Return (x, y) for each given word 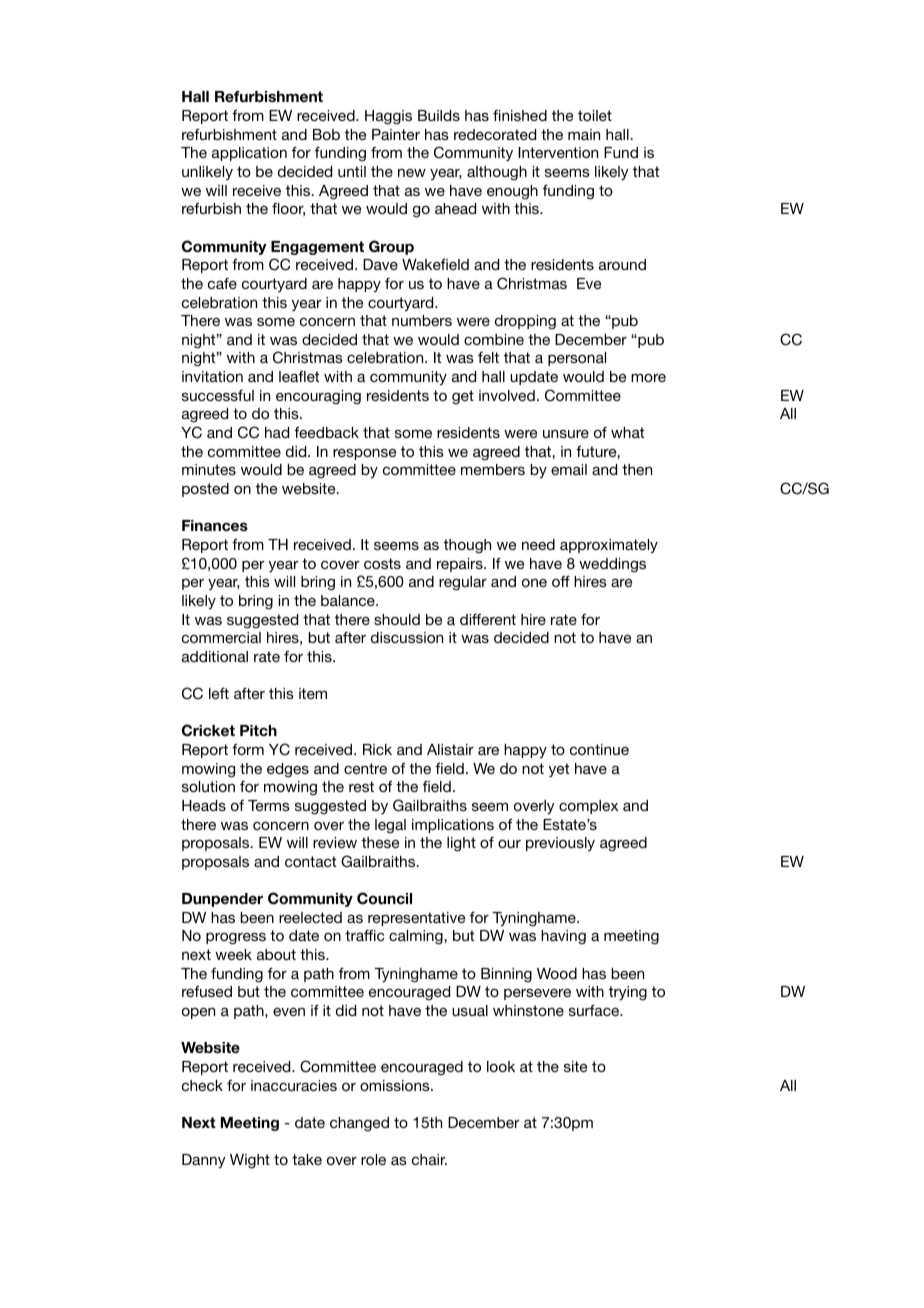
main (584, 134)
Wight (250, 1161)
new (412, 173)
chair (429, 1159)
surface (595, 1010)
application (249, 154)
